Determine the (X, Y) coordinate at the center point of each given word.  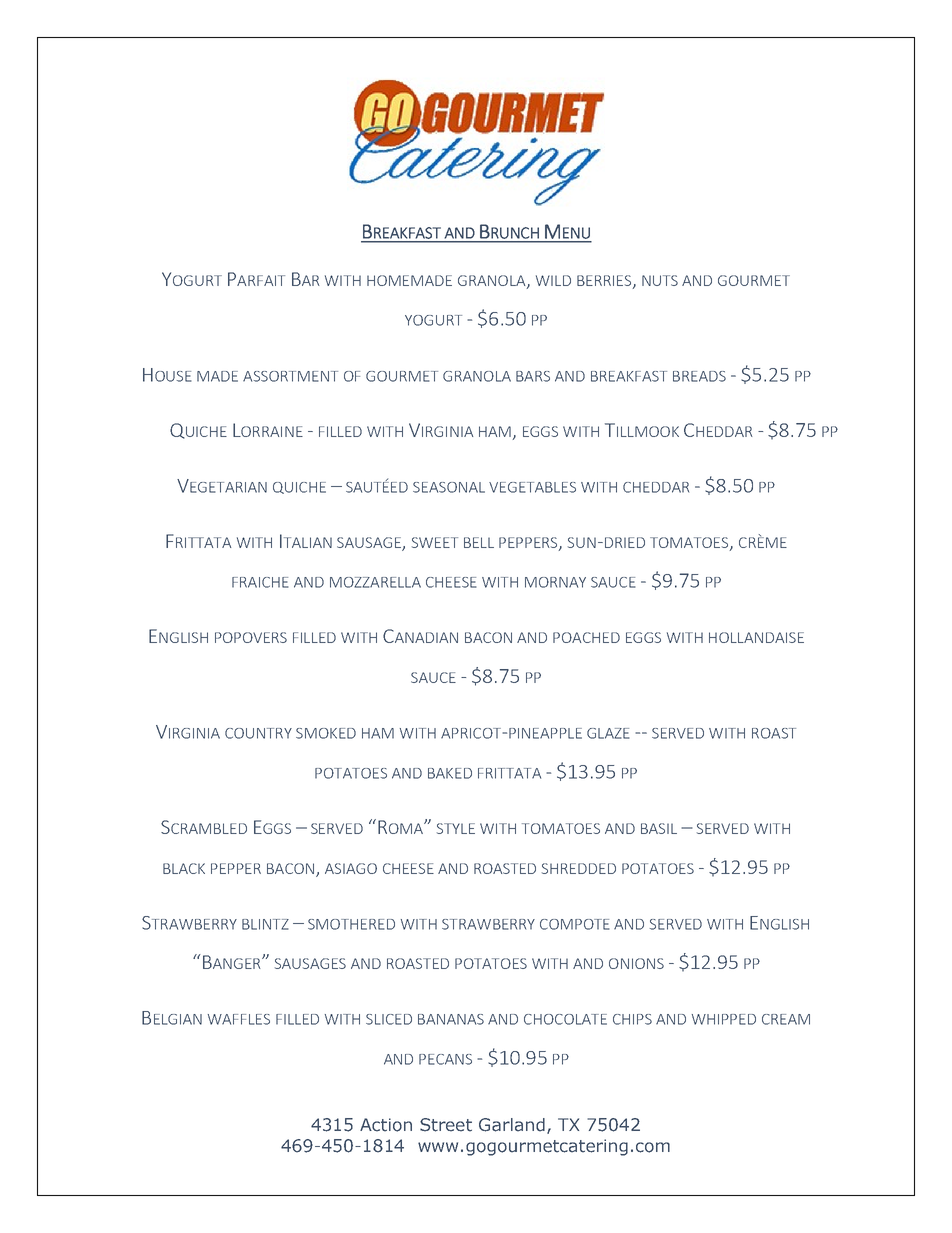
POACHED (586, 637)
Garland (512, 1125)
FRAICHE (260, 582)
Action (386, 1125)
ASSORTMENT (290, 376)
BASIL (659, 828)
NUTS (660, 280)
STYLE (456, 828)
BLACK (184, 868)
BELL (479, 542)
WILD (553, 280)
